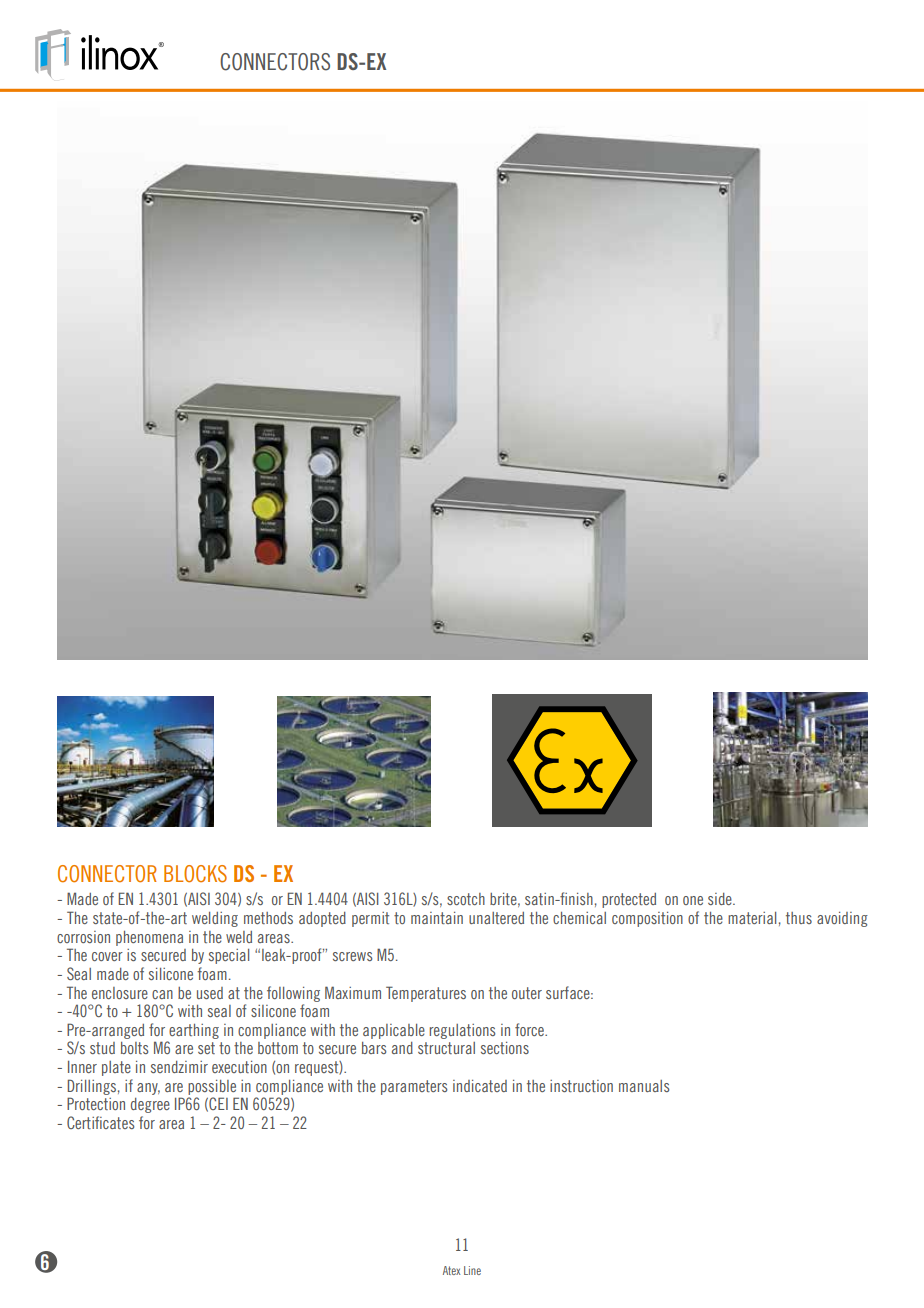 The height and width of the page is (1308, 924). I want to click on Atex, so click(451, 1270).
